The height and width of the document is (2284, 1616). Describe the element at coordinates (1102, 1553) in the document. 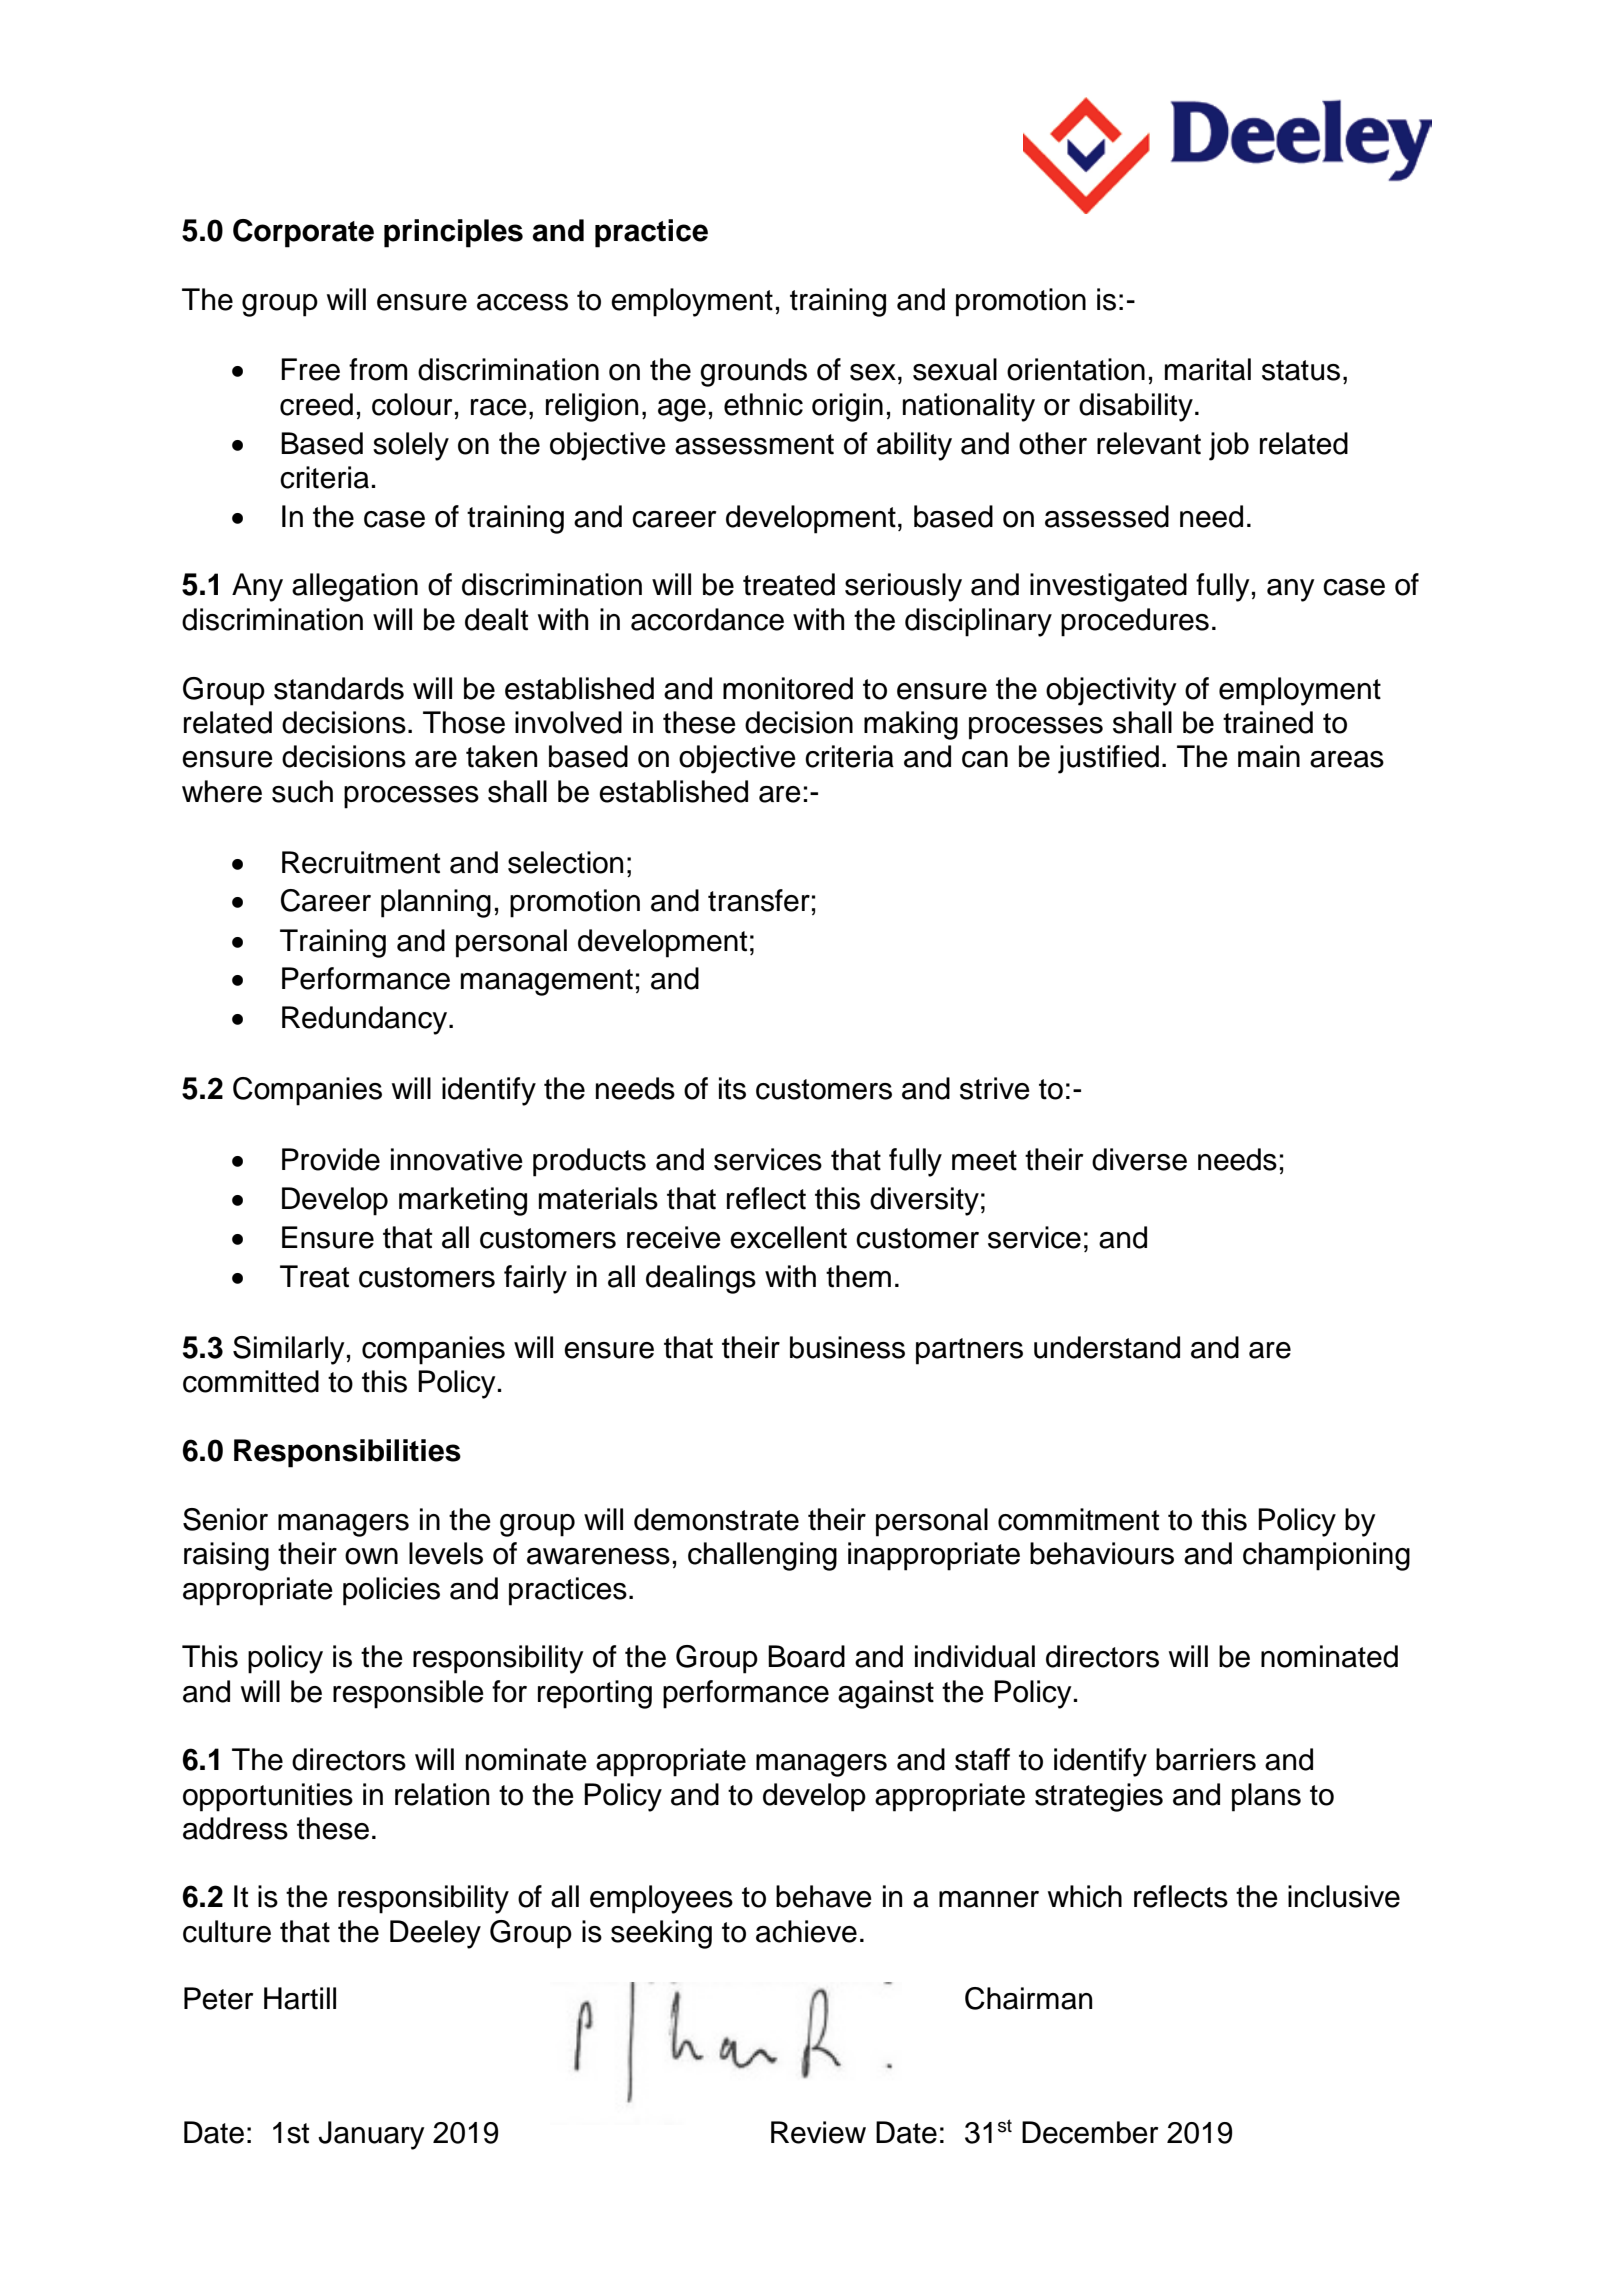

I see `behaviours` at that location.
